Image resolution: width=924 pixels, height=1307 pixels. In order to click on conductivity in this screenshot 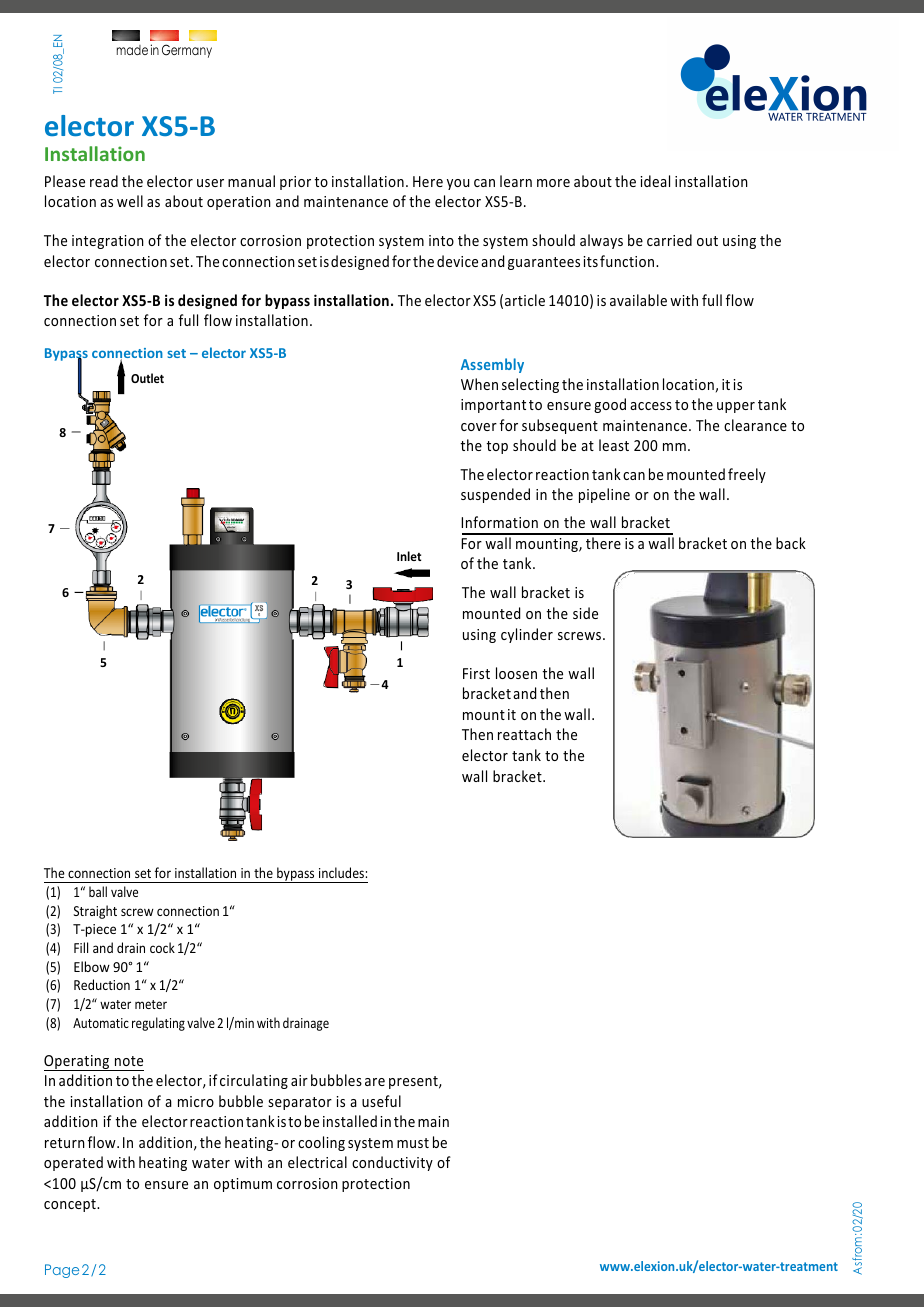, I will do `click(392, 1163)`.
